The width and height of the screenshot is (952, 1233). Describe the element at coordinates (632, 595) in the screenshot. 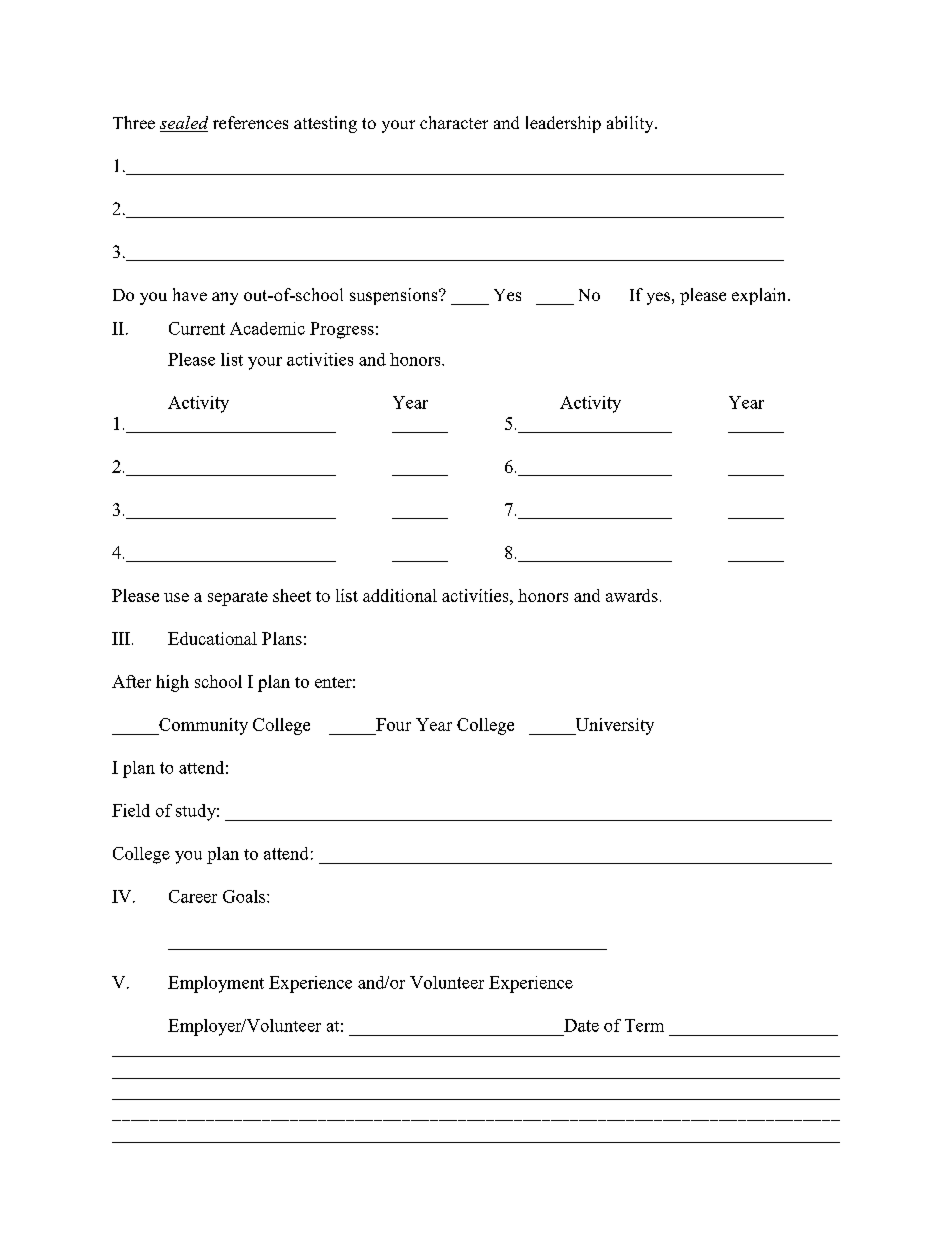

I see `awards` at that location.
